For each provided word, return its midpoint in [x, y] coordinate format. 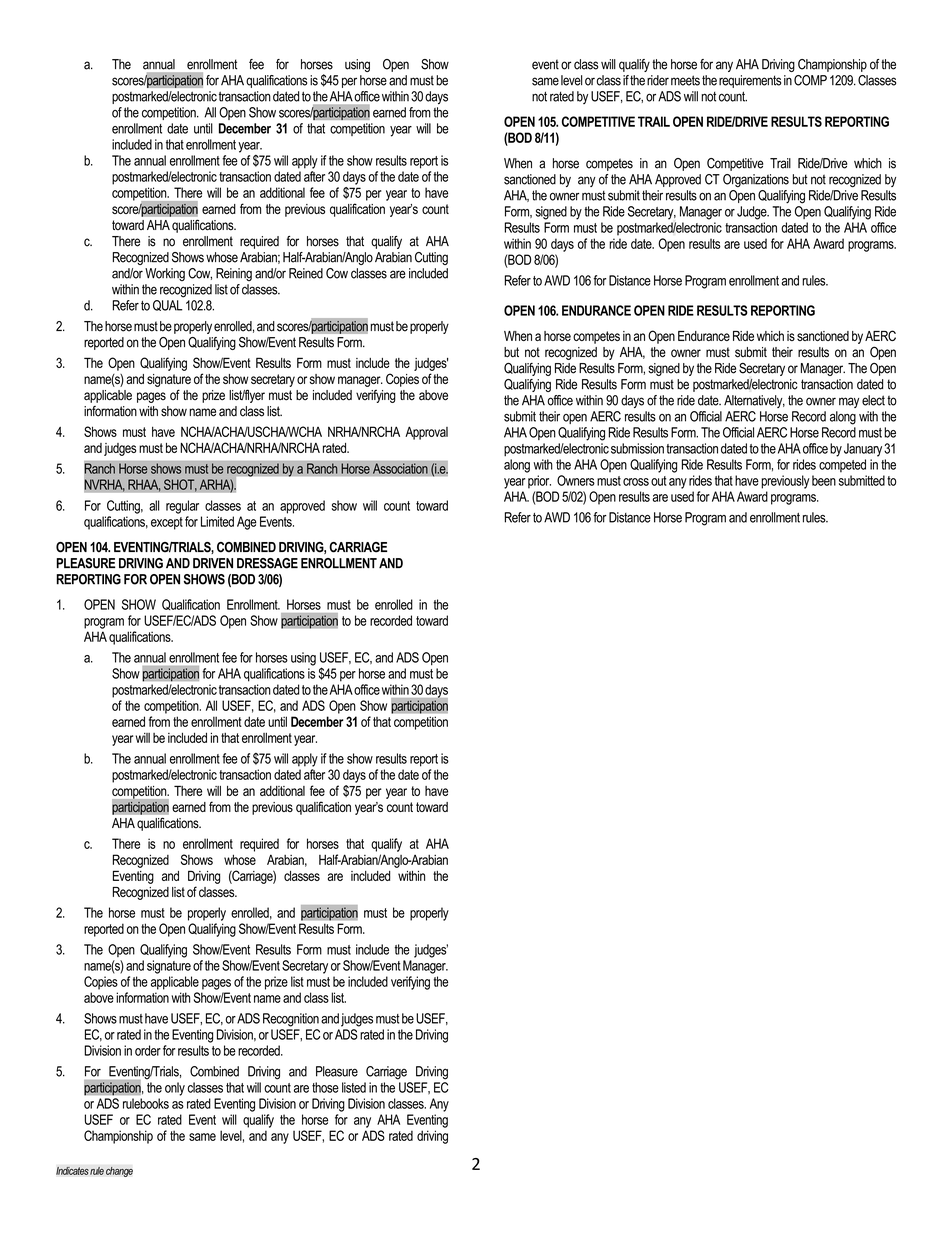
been [824, 480]
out [659, 481]
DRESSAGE [267, 563]
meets [685, 80]
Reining [234, 274]
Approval [426, 433]
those [325, 1087]
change [119, 1172]
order [148, 1050]
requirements [750, 81]
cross [636, 482]
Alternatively [754, 401]
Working [165, 274]
